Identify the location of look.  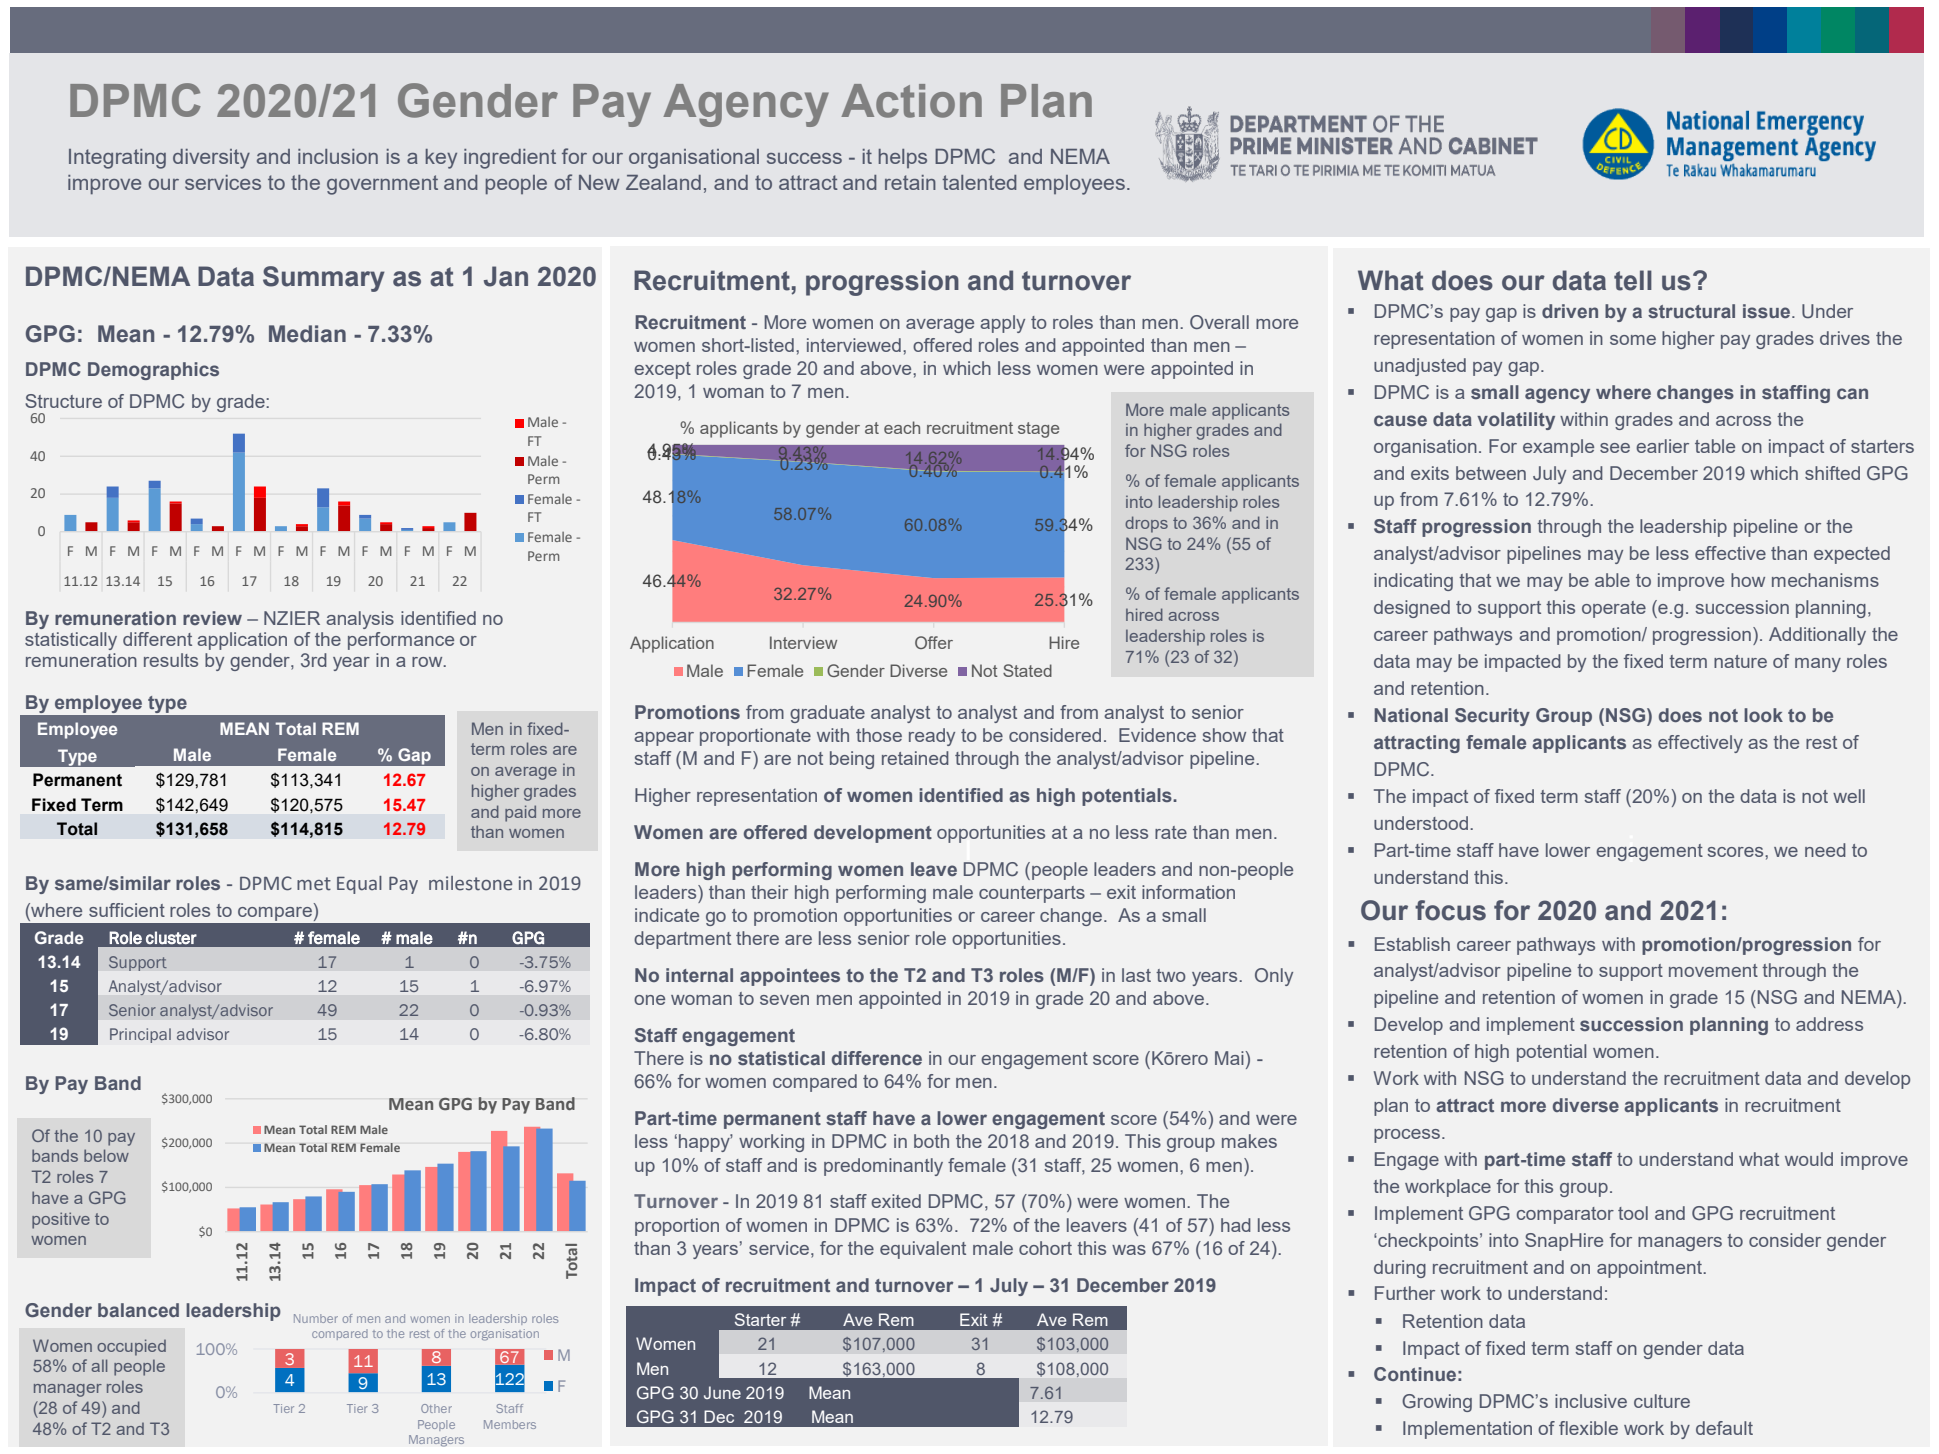
(1763, 715).
